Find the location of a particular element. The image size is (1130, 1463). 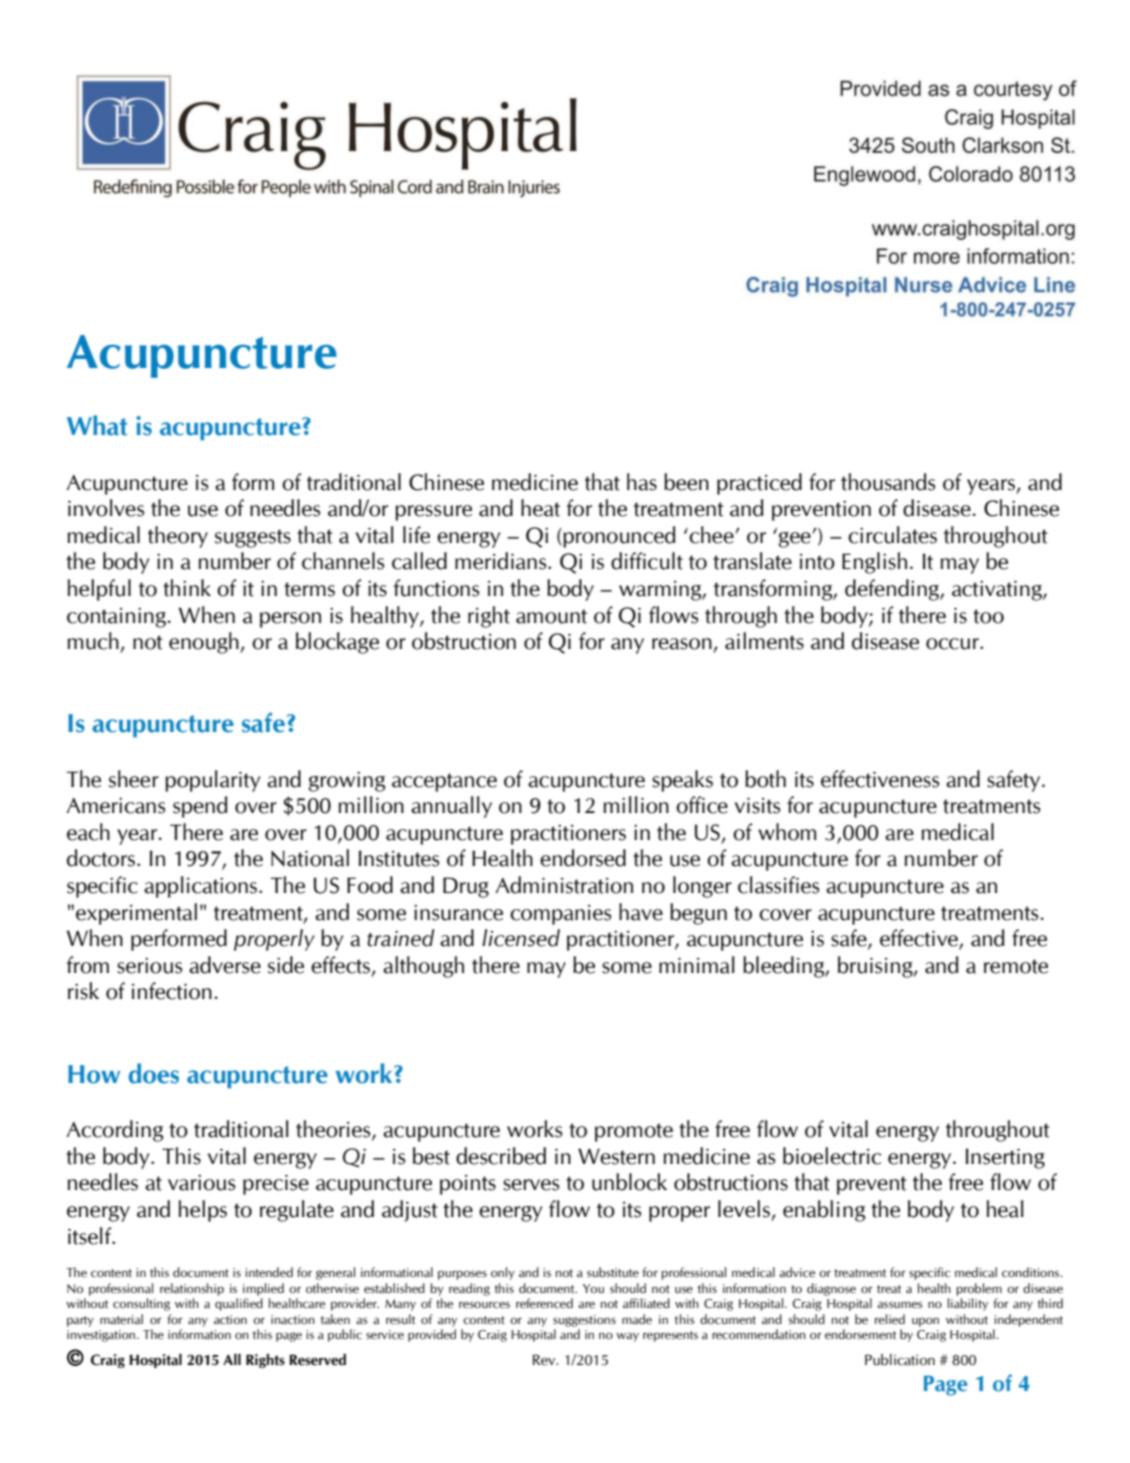

What is located at coordinates (97, 425).
